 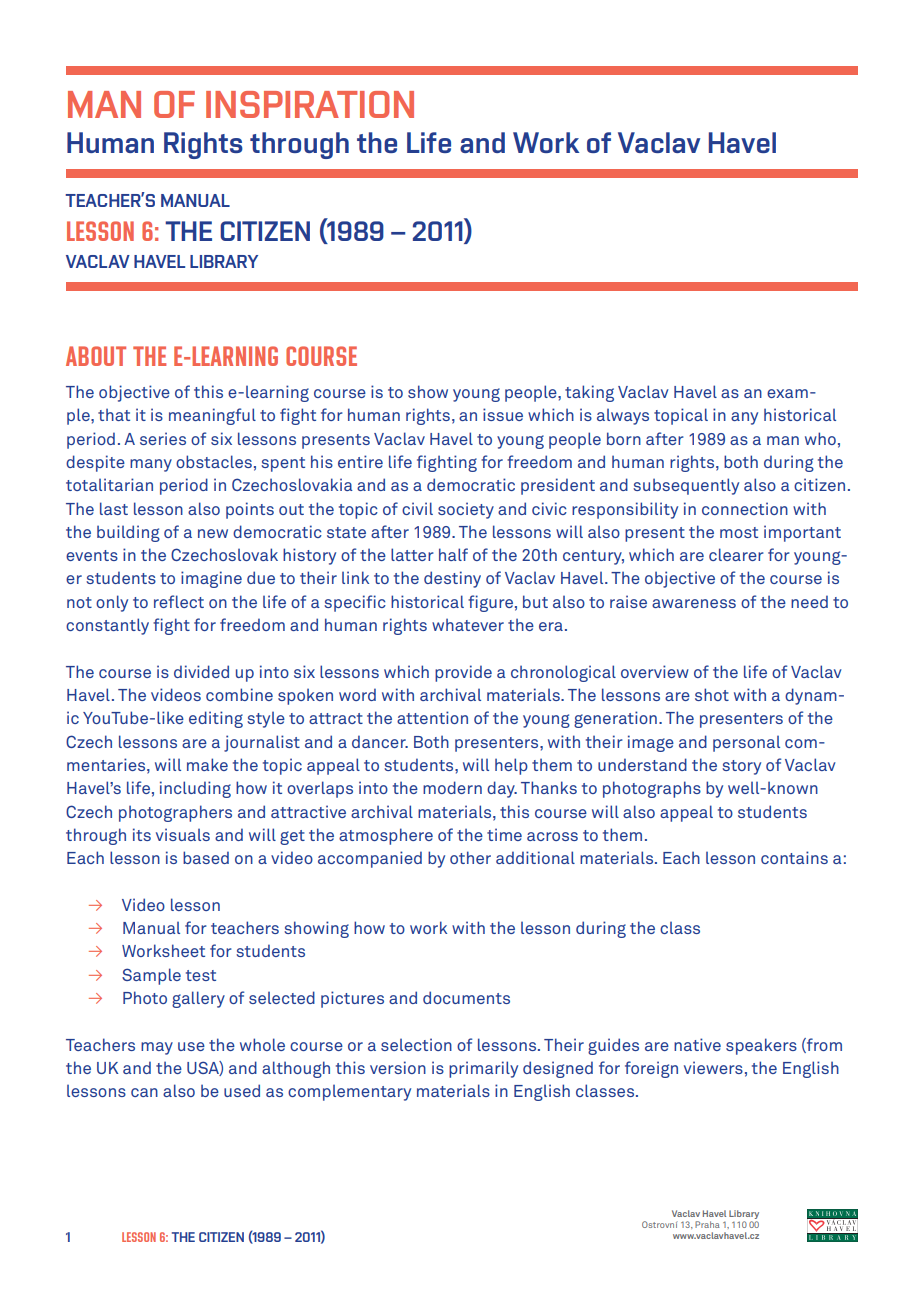 I want to click on many, so click(x=151, y=465).
